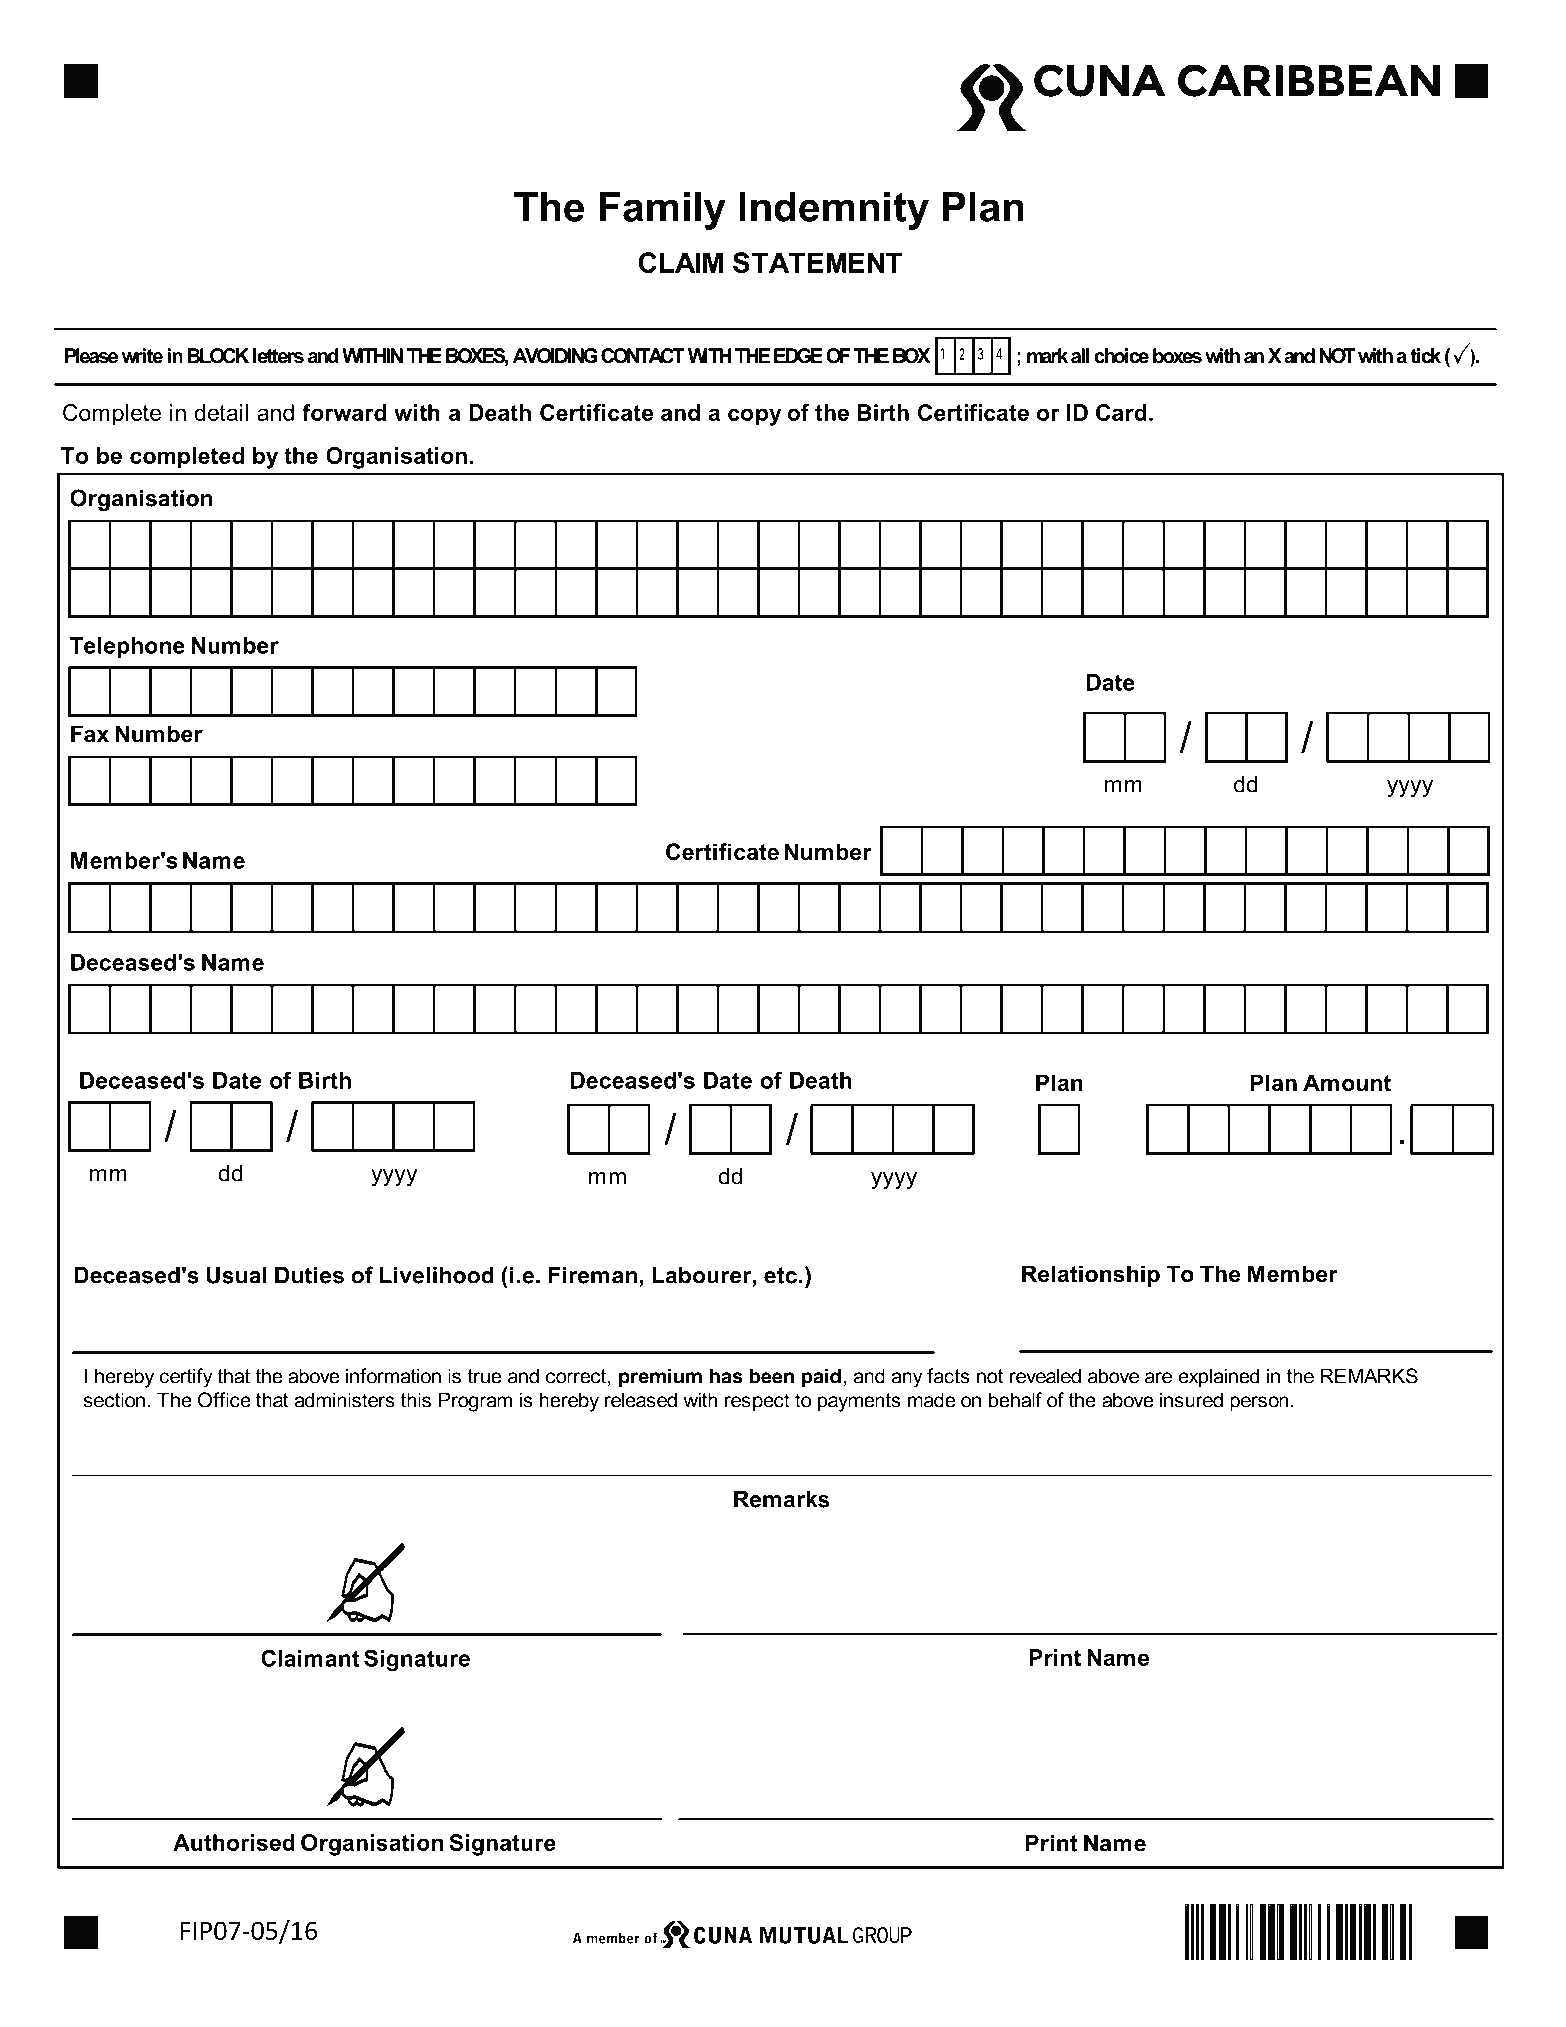 The width and height of the screenshot is (1566, 2027). Describe the element at coordinates (754, 417) in the screenshot. I see `copy` at that location.
